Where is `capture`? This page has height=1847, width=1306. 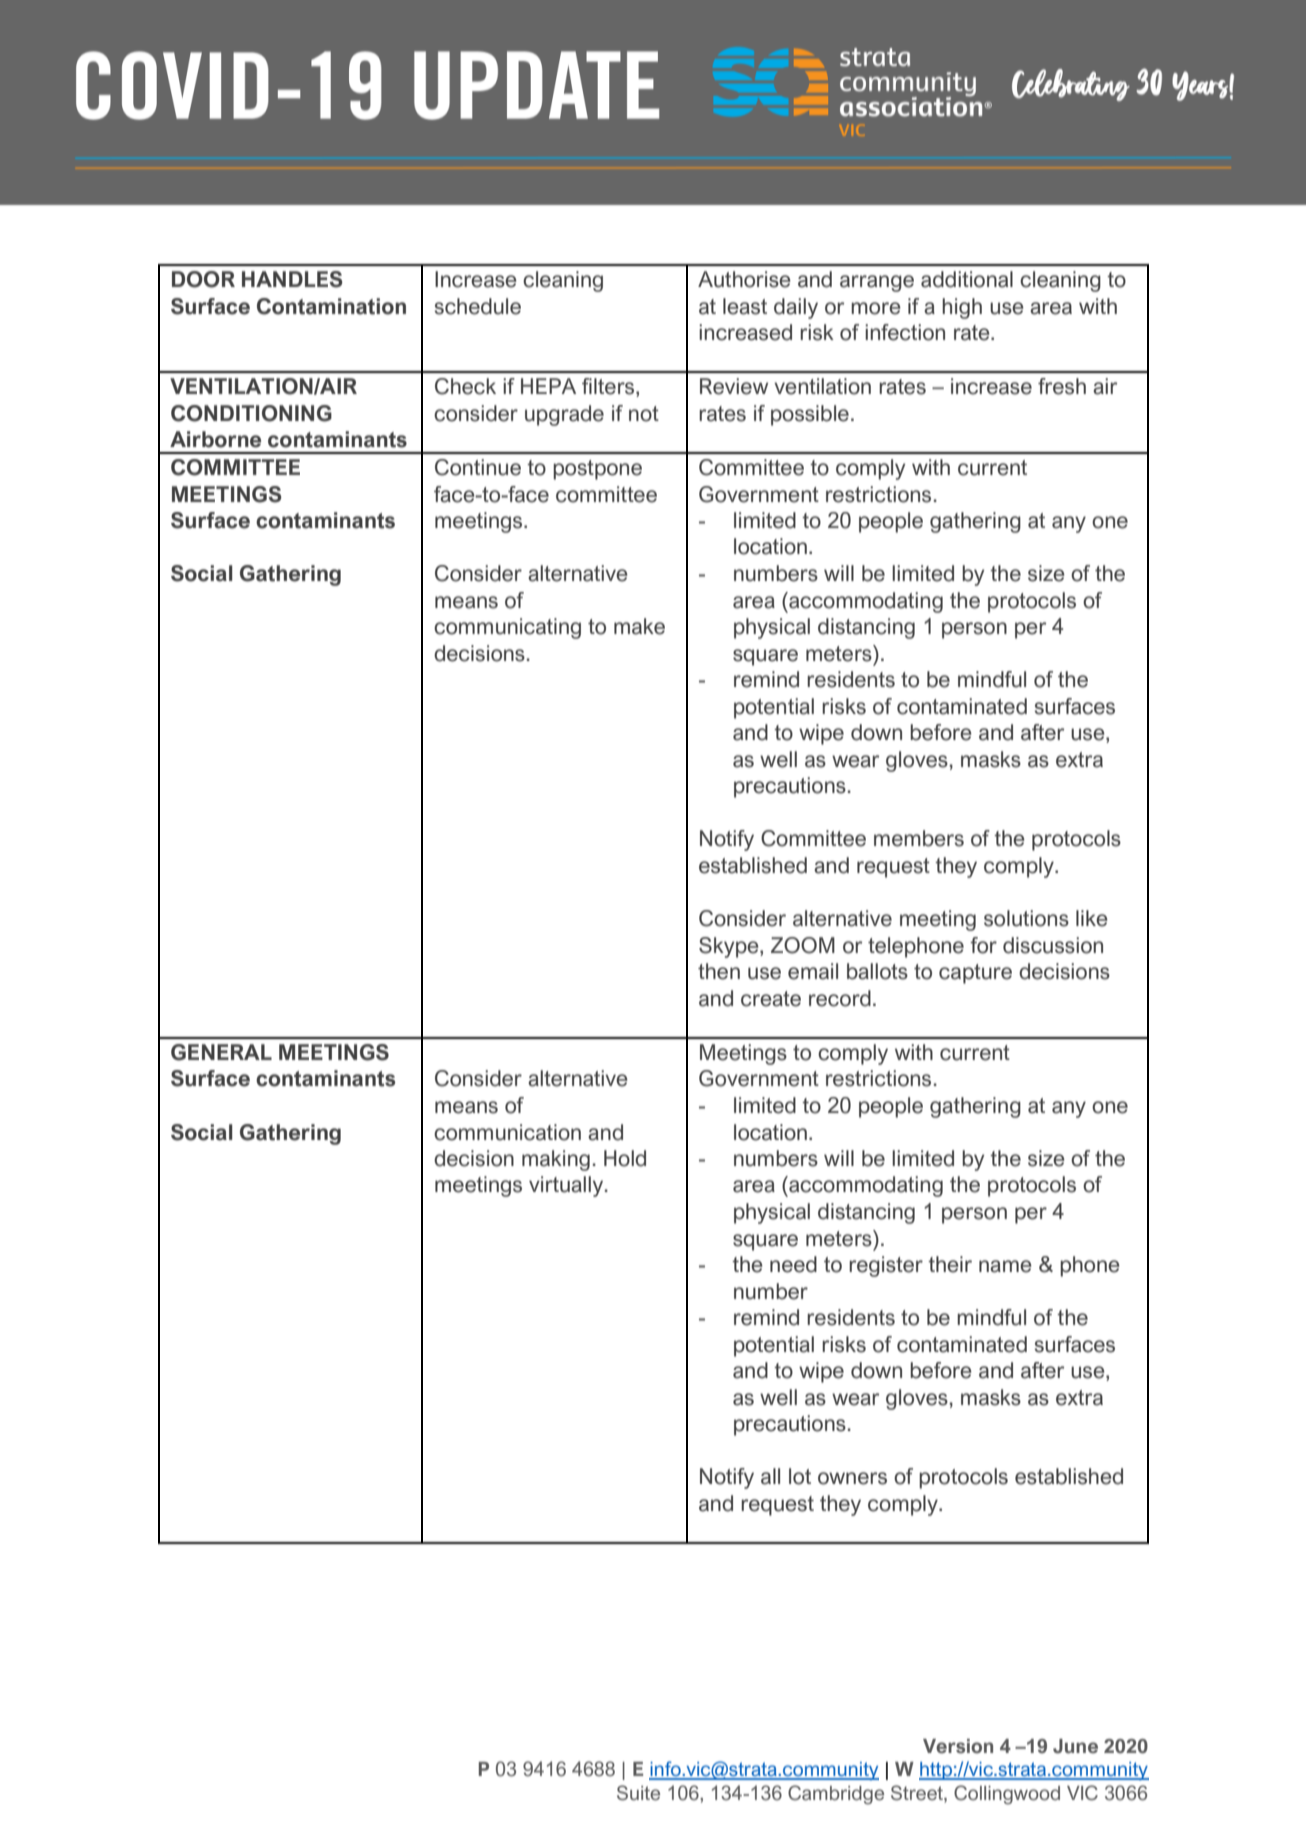
capture is located at coordinates (975, 974).
